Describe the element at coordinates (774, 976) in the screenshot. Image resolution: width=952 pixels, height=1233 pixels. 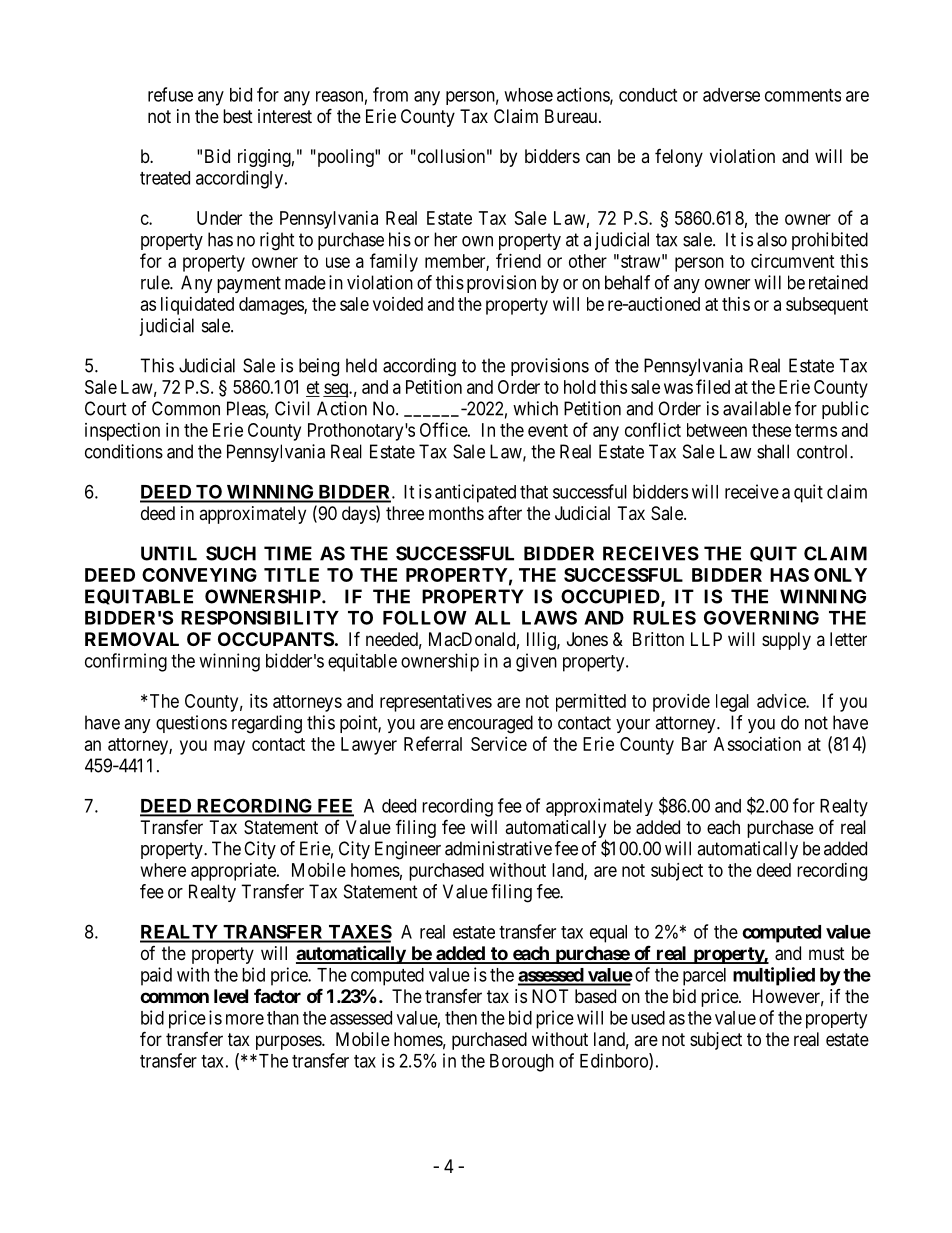
I see `multiplied` at that location.
